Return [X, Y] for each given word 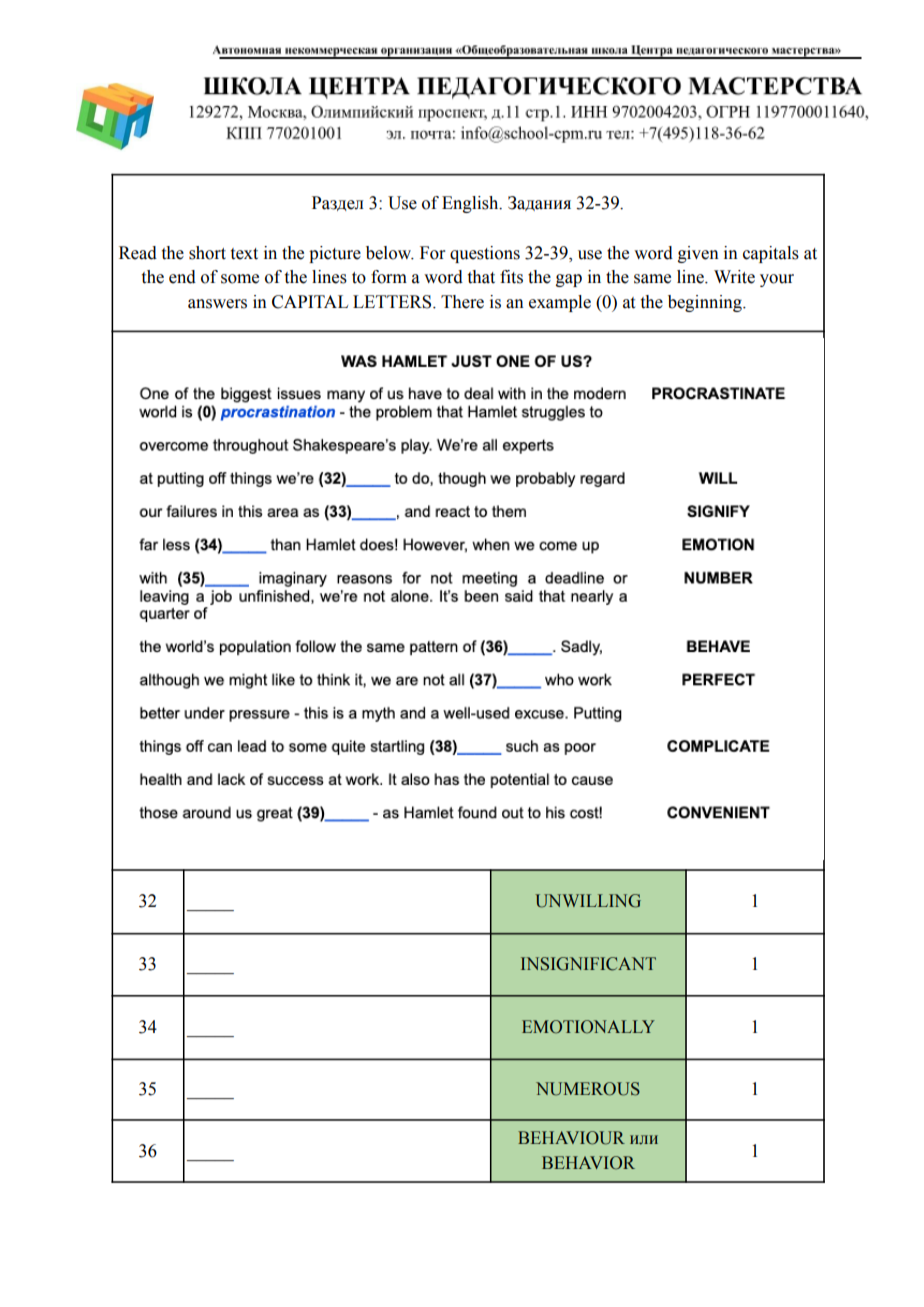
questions [485, 254]
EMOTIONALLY [588, 1027]
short [207, 253]
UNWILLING [588, 901]
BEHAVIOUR [571, 1138]
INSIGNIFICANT [588, 964]
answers [217, 304]
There [462, 302]
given [698, 254]
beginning [706, 303]
